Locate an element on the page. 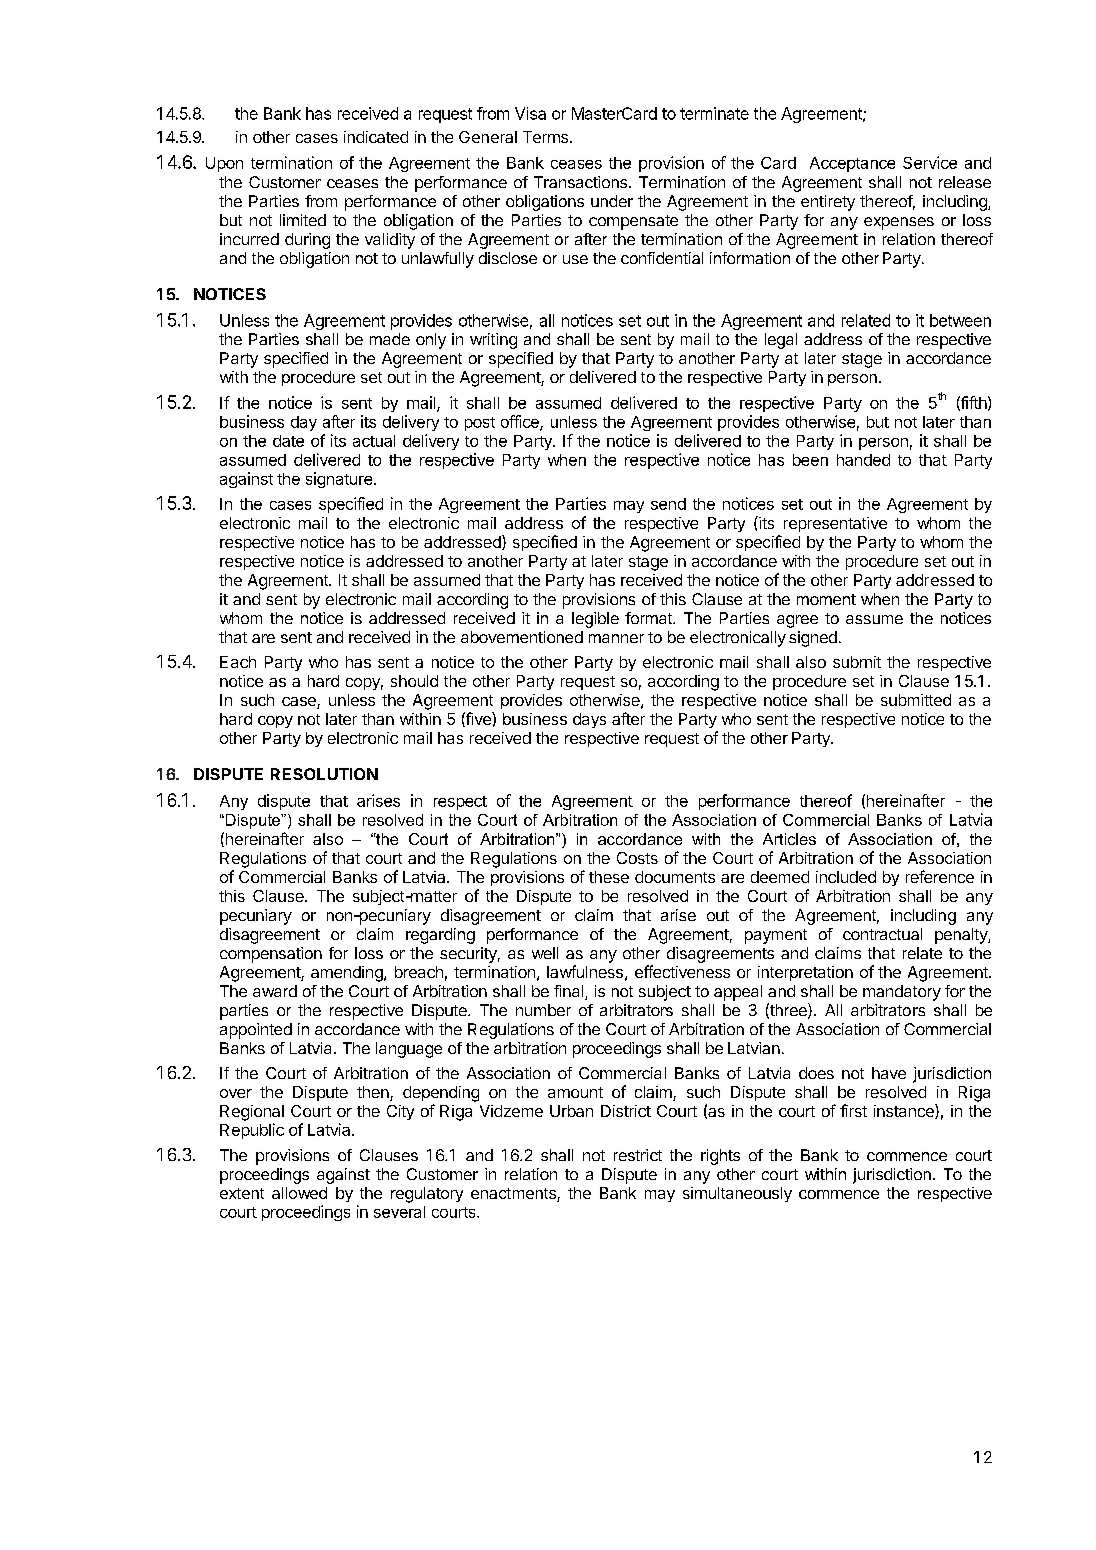 This image has height=1550, width=1096. Costs is located at coordinates (637, 858).
